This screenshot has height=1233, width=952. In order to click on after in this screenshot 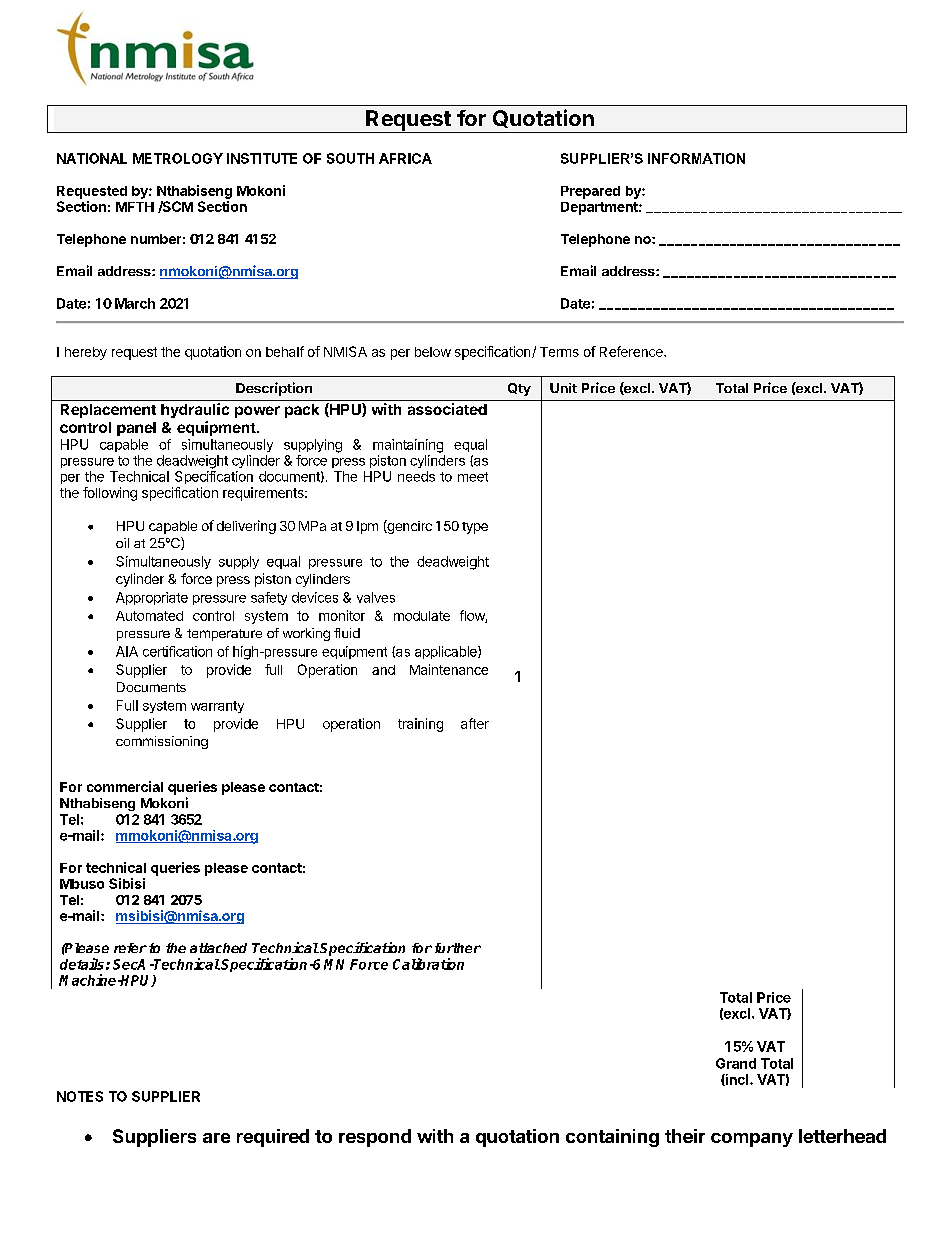, I will do `click(475, 723)`.
